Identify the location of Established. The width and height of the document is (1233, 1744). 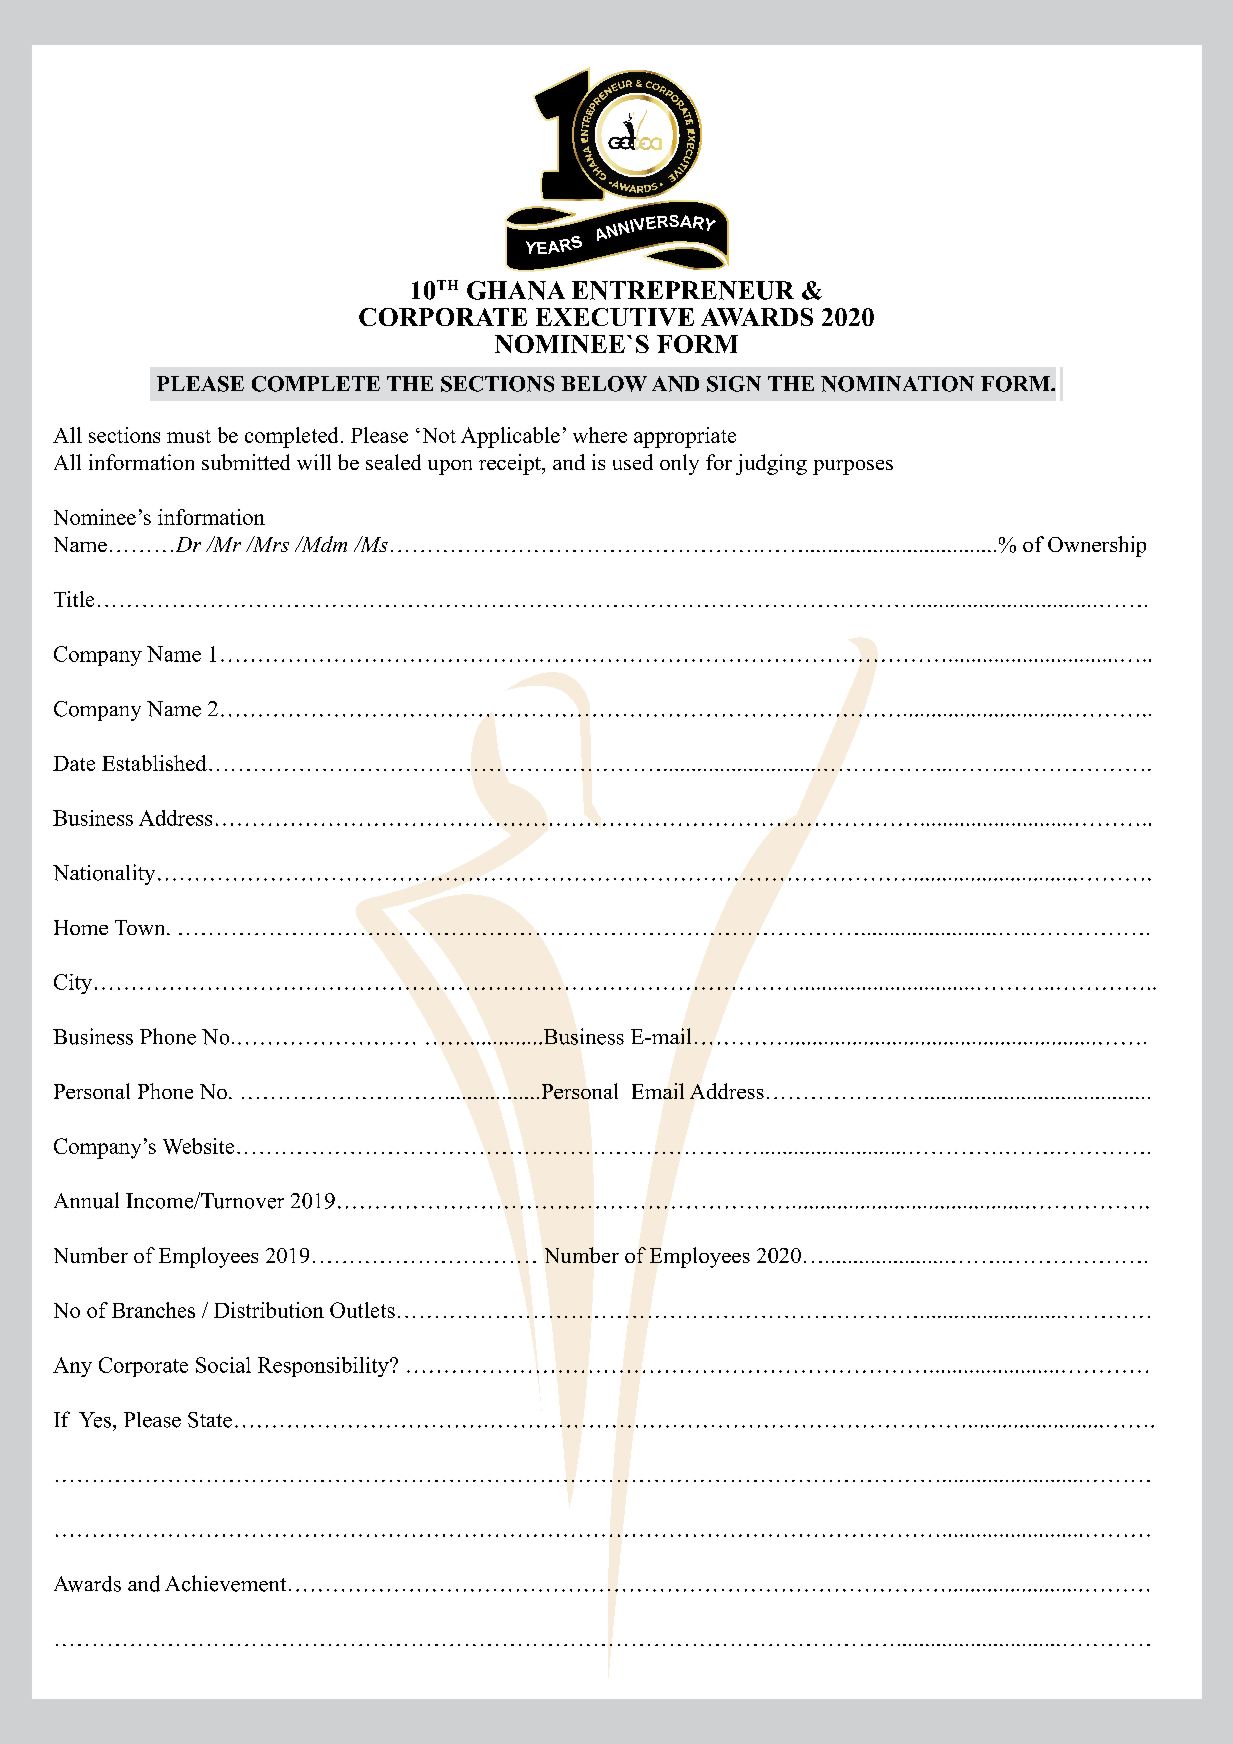
(154, 763).
